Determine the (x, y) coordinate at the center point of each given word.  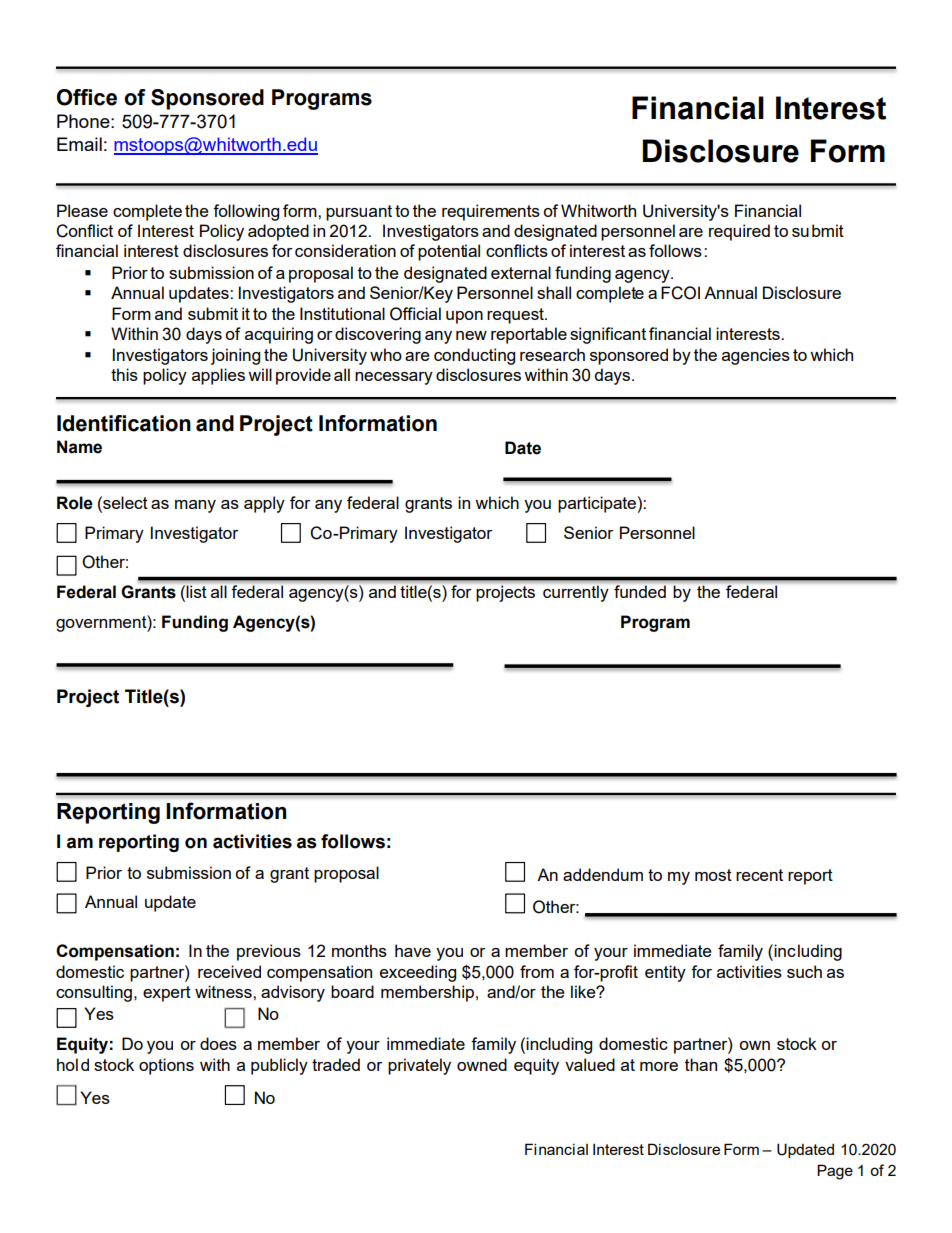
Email (79, 144)
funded (640, 591)
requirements (491, 212)
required (739, 232)
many (195, 506)
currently (575, 593)
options (166, 1066)
